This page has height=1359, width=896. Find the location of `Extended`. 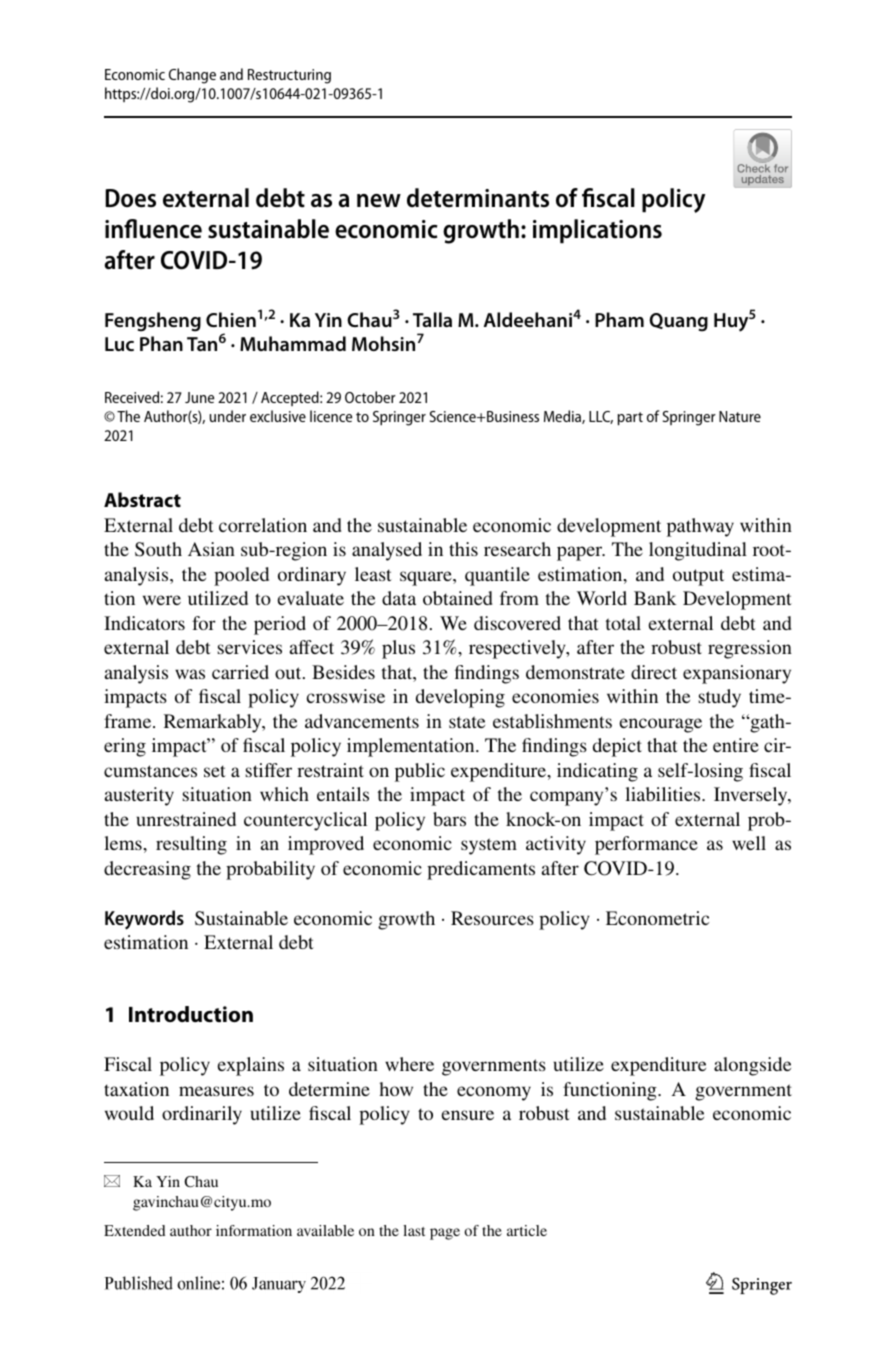

Extended is located at coordinates (134, 1230).
